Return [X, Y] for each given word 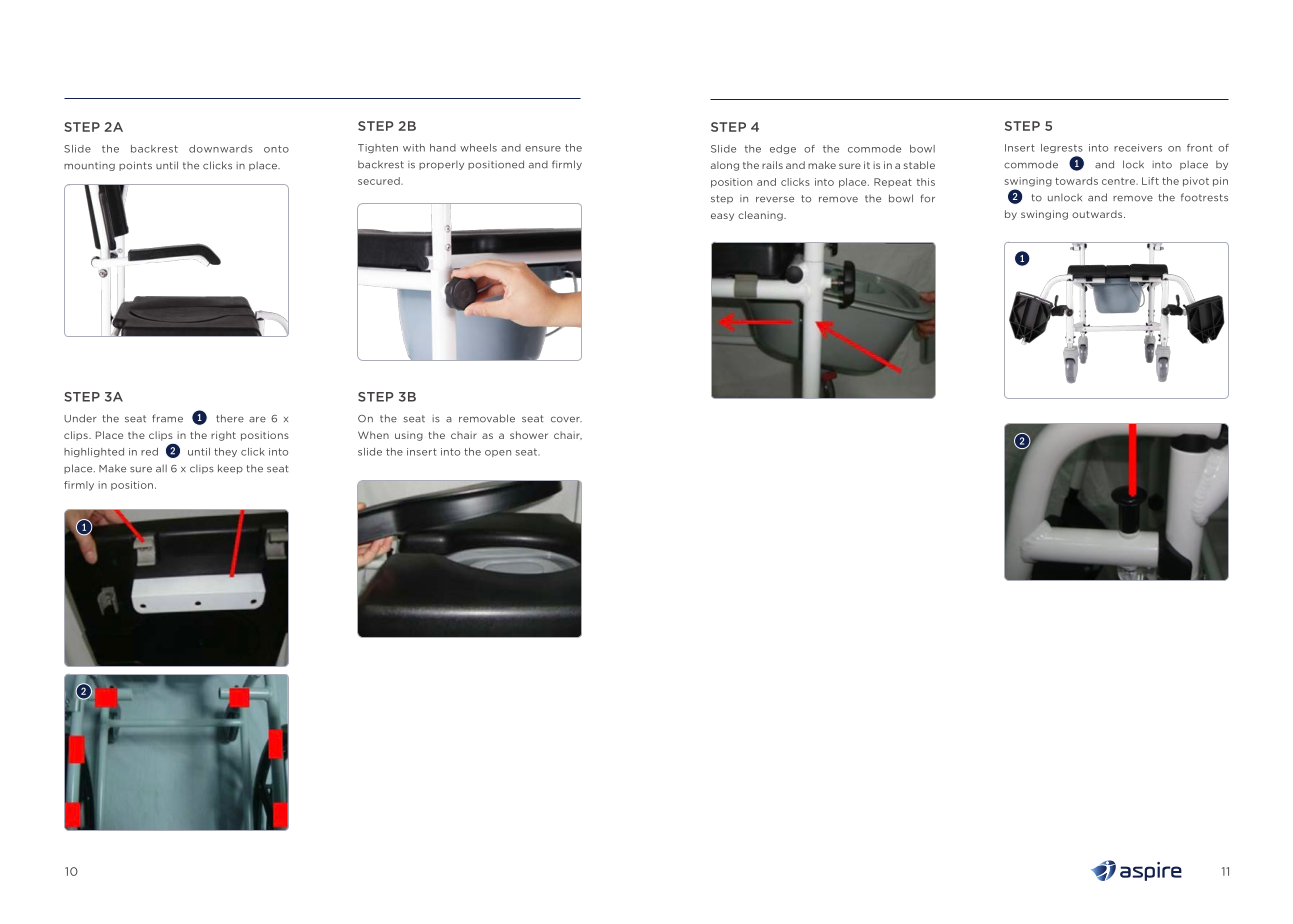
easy [722, 217]
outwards [1098, 214]
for [927, 198]
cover [566, 419]
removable [487, 418]
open [498, 453]
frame [167, 418]
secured [380, 181]
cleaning [761, 216]
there [230, 418]
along [725, 166]
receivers [1138, 148]
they [225, 452]
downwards [221, 149]
